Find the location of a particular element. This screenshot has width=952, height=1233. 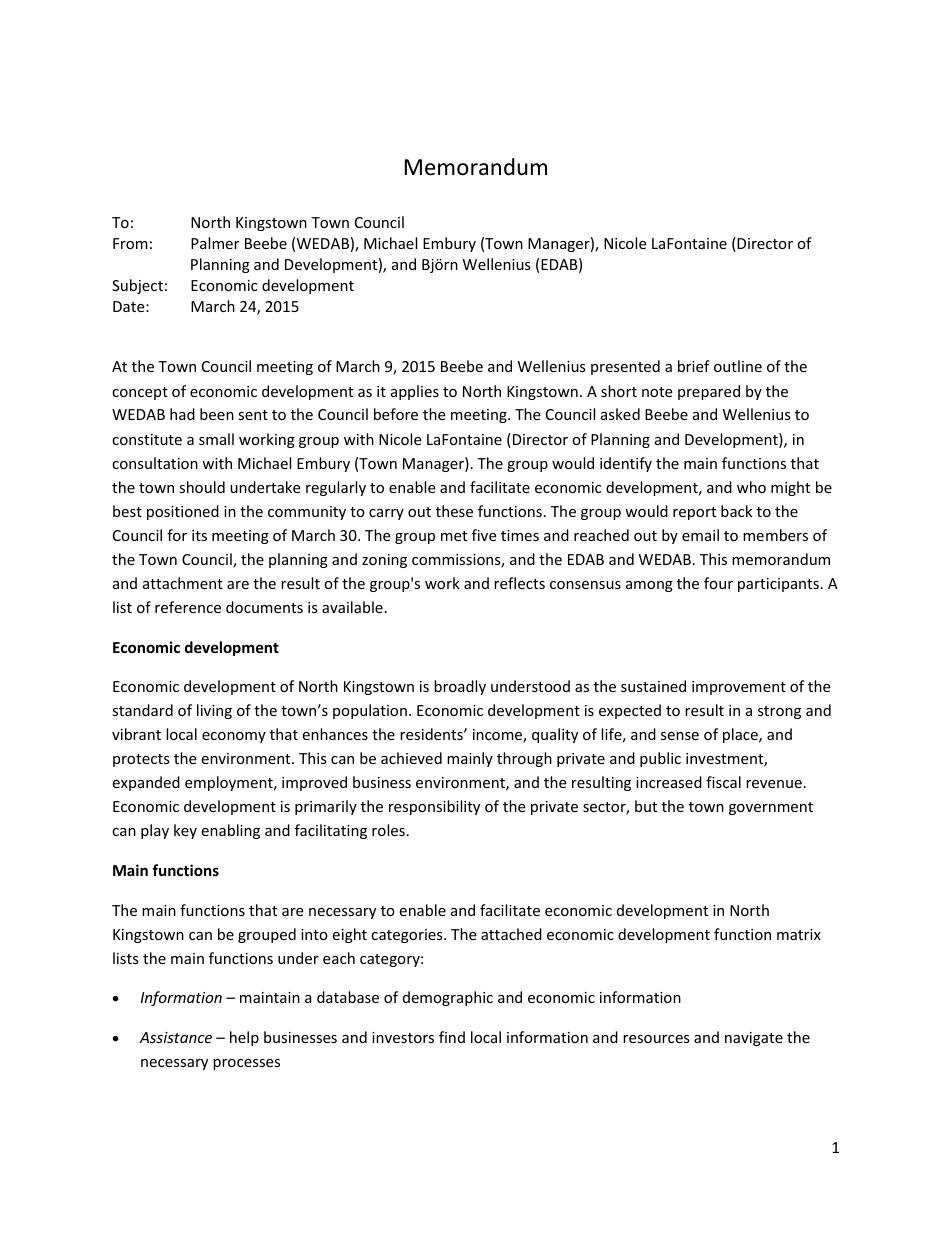

navigate is located at coordinates (754, 1039).
